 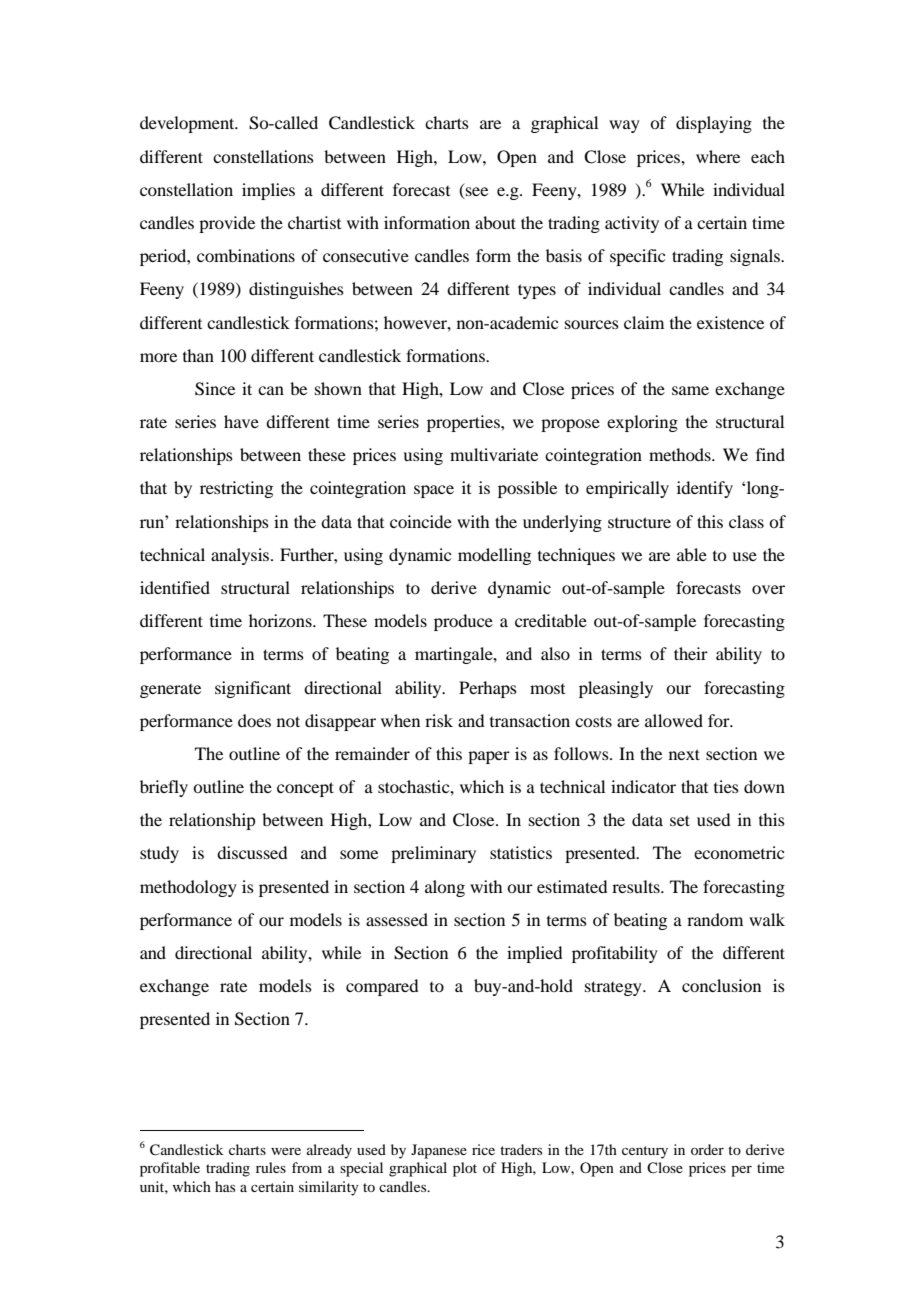 What do you see at coordinates (477, 191) in the page?
I see `see` at bounding box center [477, 191].
